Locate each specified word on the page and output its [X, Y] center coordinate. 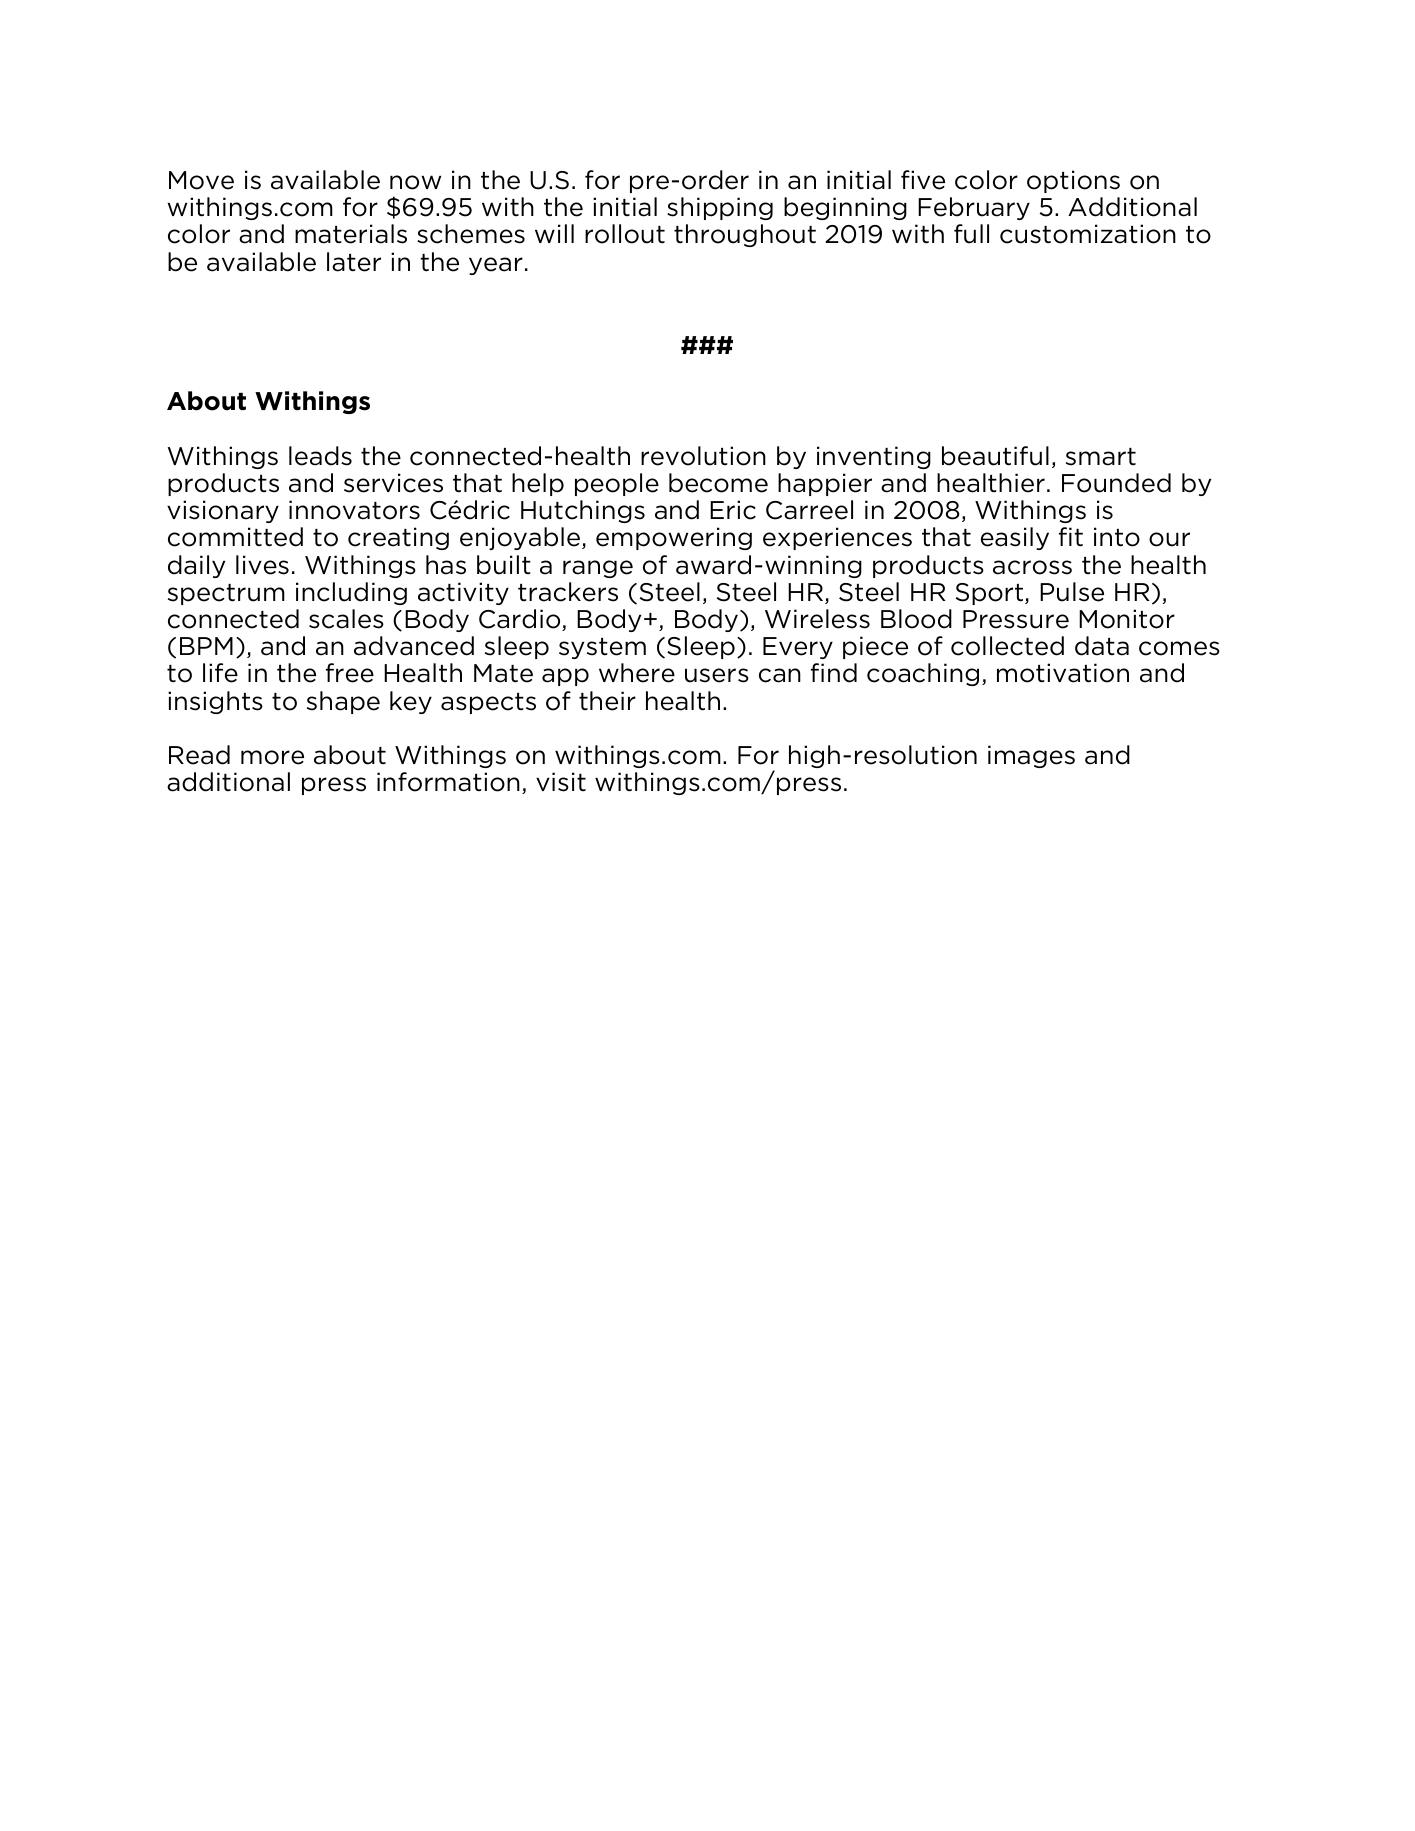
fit [1071, 537]
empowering [674, 538]
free [350, 673]
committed [235, 537]
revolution [703, 456]
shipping [720, 208]
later [354, 262]
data [1102, 646]
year [496, 266]
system [602, 648]
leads [320, 456]
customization [1088, 234]
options [1073, 181]
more [272, 757]
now [415, 182]
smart [1101, 457]
